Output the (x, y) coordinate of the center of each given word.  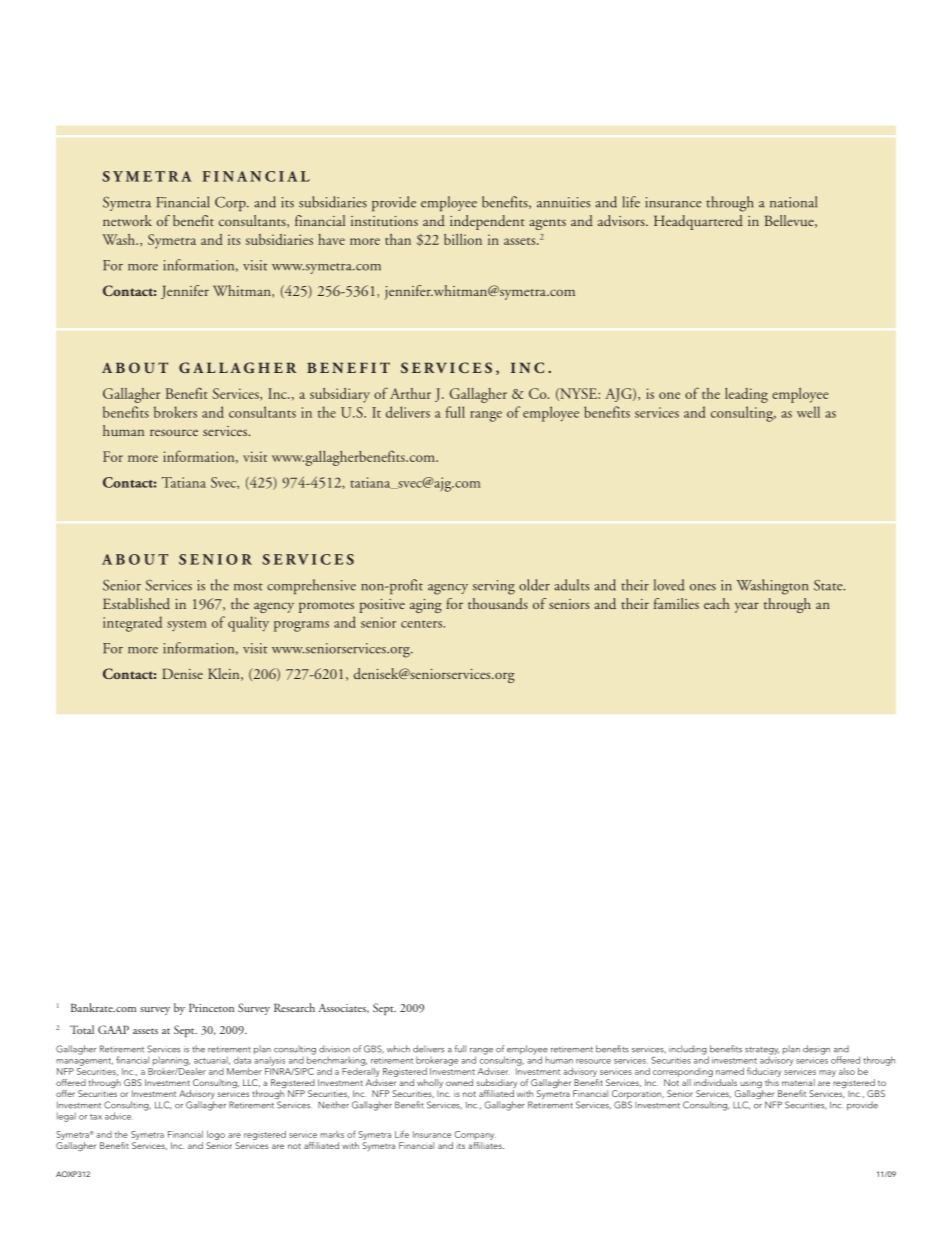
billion (463, 239)
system (187, 626)
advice (119, 1116)
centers (421, 624)
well (808, 412)
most (248, 587)
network (127, 220)
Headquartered (698, 222)
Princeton (211, 1007)
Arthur (410, 393)
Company (475, 1135)
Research (294, 1007)
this (772, 1081)
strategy (762, 1051)
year (747, 607)
